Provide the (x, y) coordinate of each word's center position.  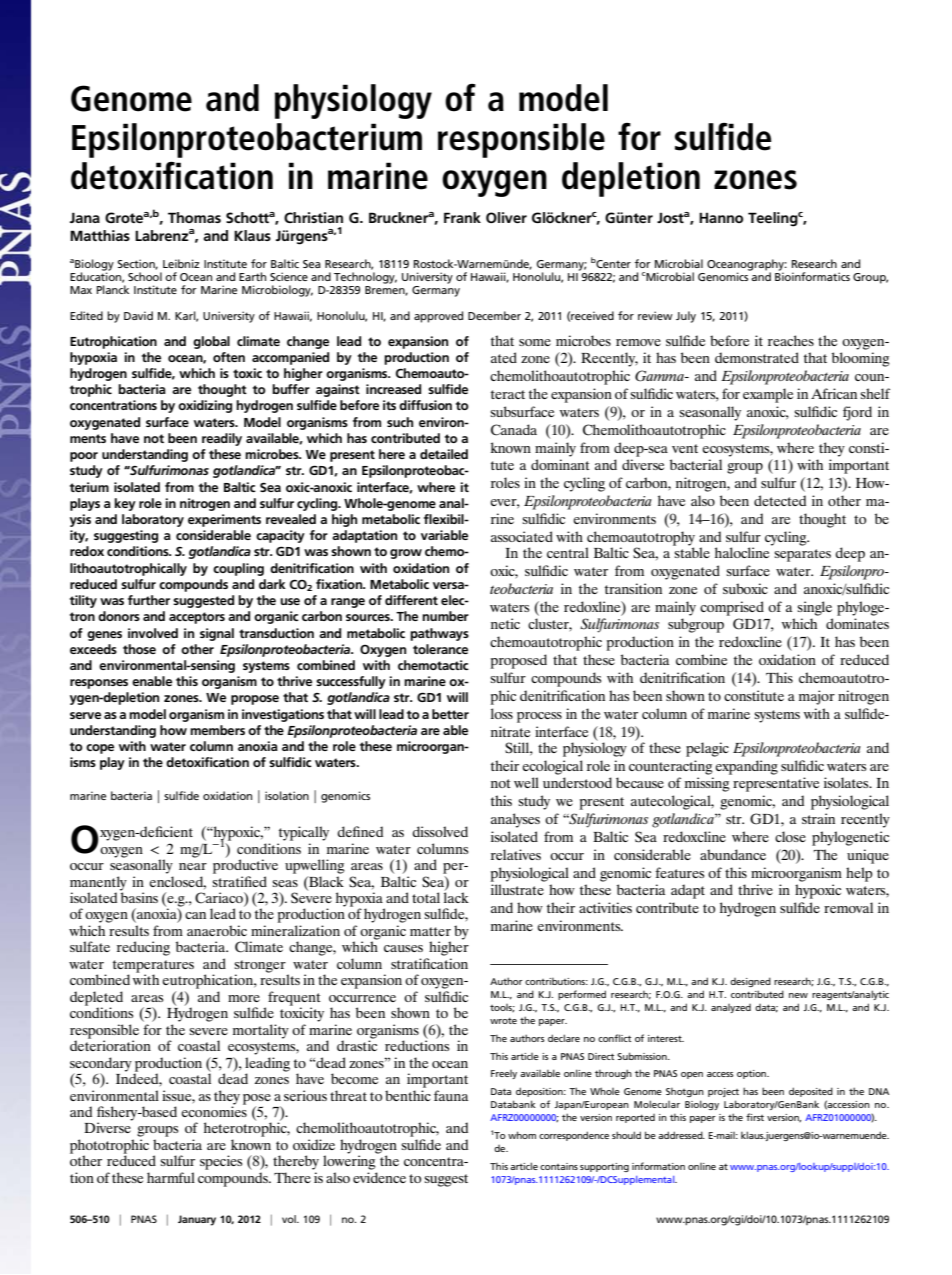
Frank (462, 217)
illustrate (517, 889)
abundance (733, 854)
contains (559, 1166)
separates (802, 555)
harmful (171, 1177)
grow (406, 554)
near (193, 866)
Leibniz (181, 263)
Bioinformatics (812, 275)
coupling (238, 569)
